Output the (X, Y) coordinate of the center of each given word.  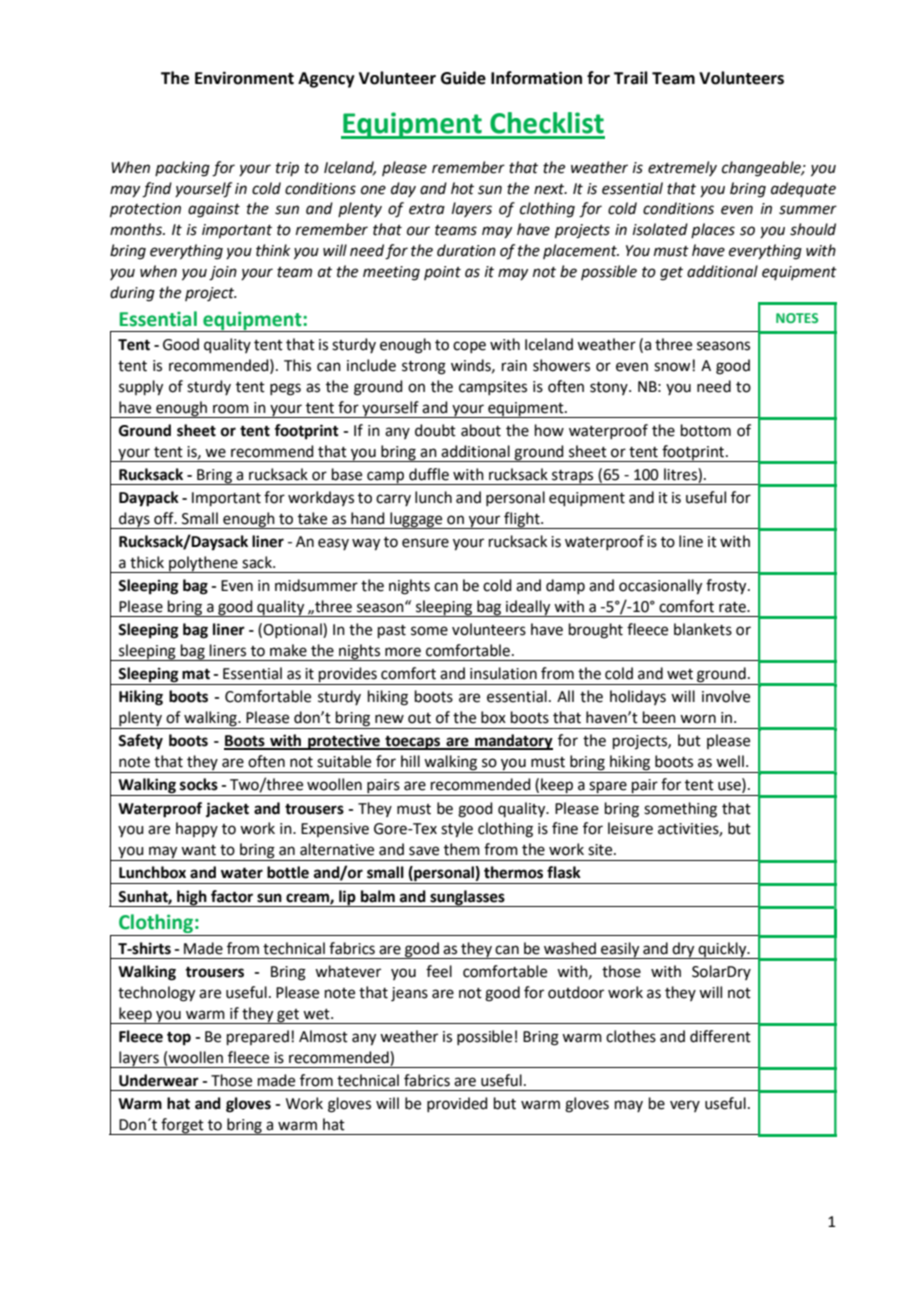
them (462, 849)
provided (457, 1104)
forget (183, 1126)
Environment (244, 78)
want (198, 850)
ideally (528, 608)
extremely (682, 168)
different (720, 1036)
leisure (630, 828)
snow (673, 367)
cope (469, 347)
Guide (463, 78)
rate (733, 607)
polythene (203, 564)
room (231, 409)
